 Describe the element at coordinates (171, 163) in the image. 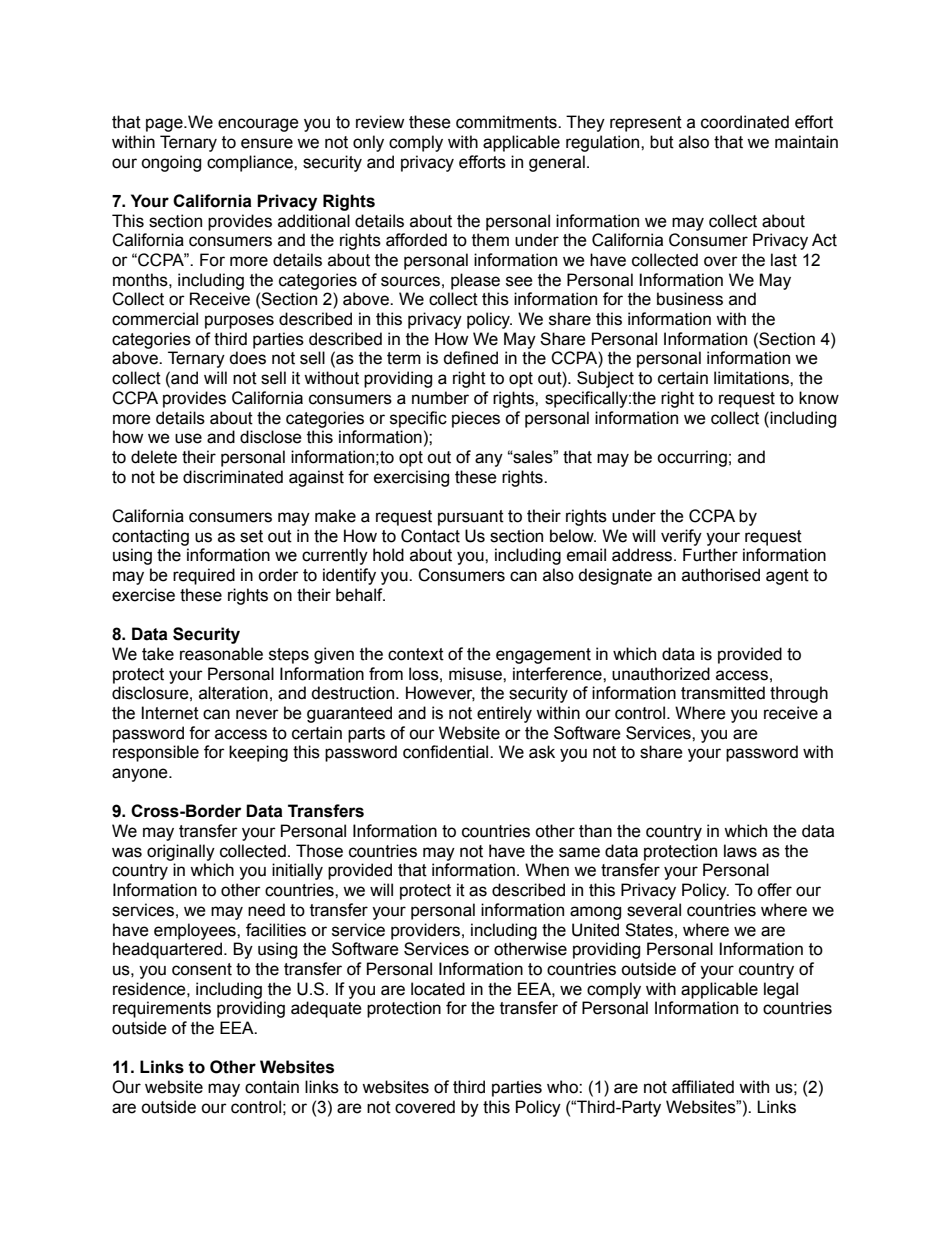

I see `ongoing` at that location.
